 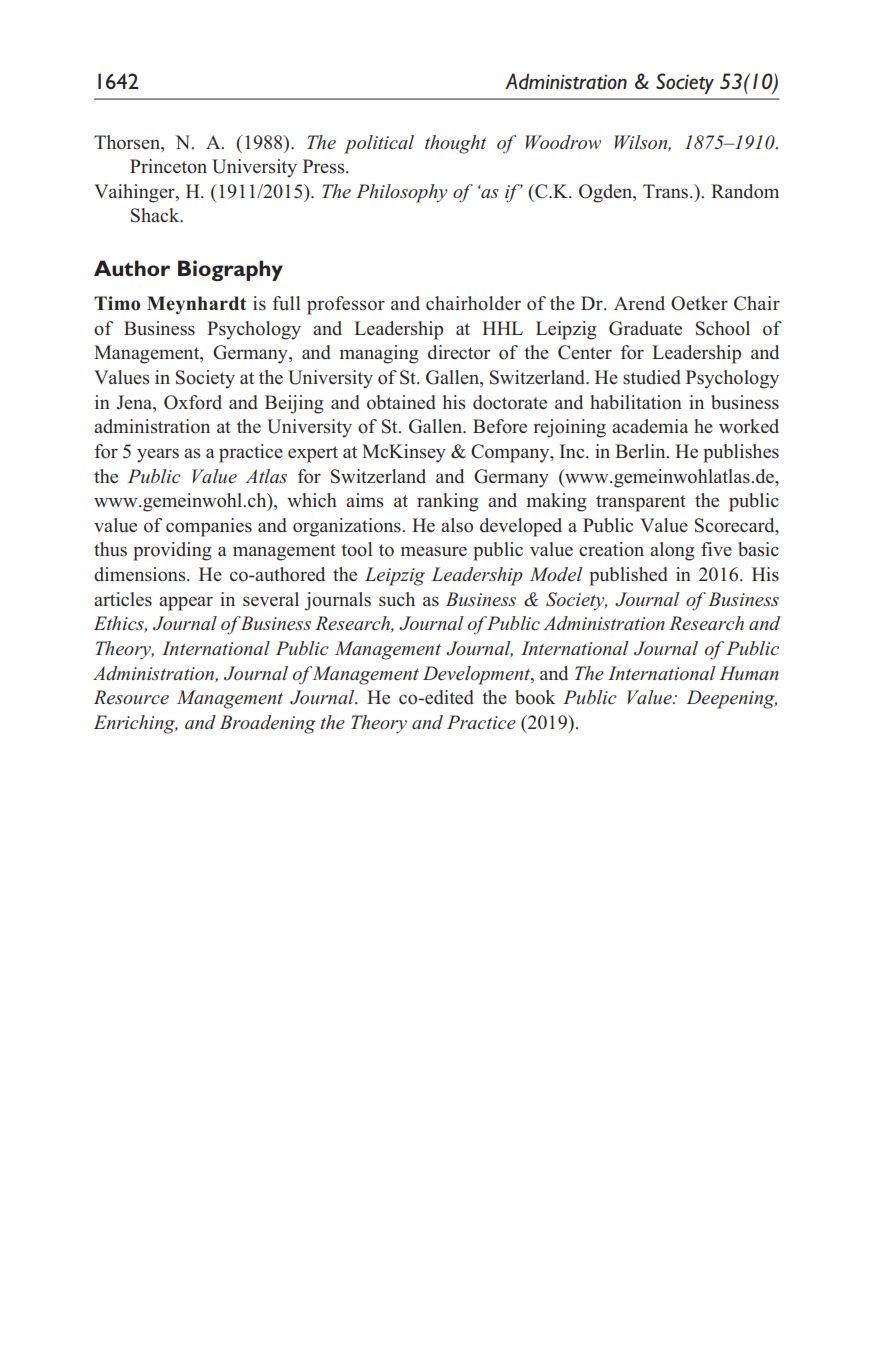 I want to click on thought, so click(x=455, y=144).
